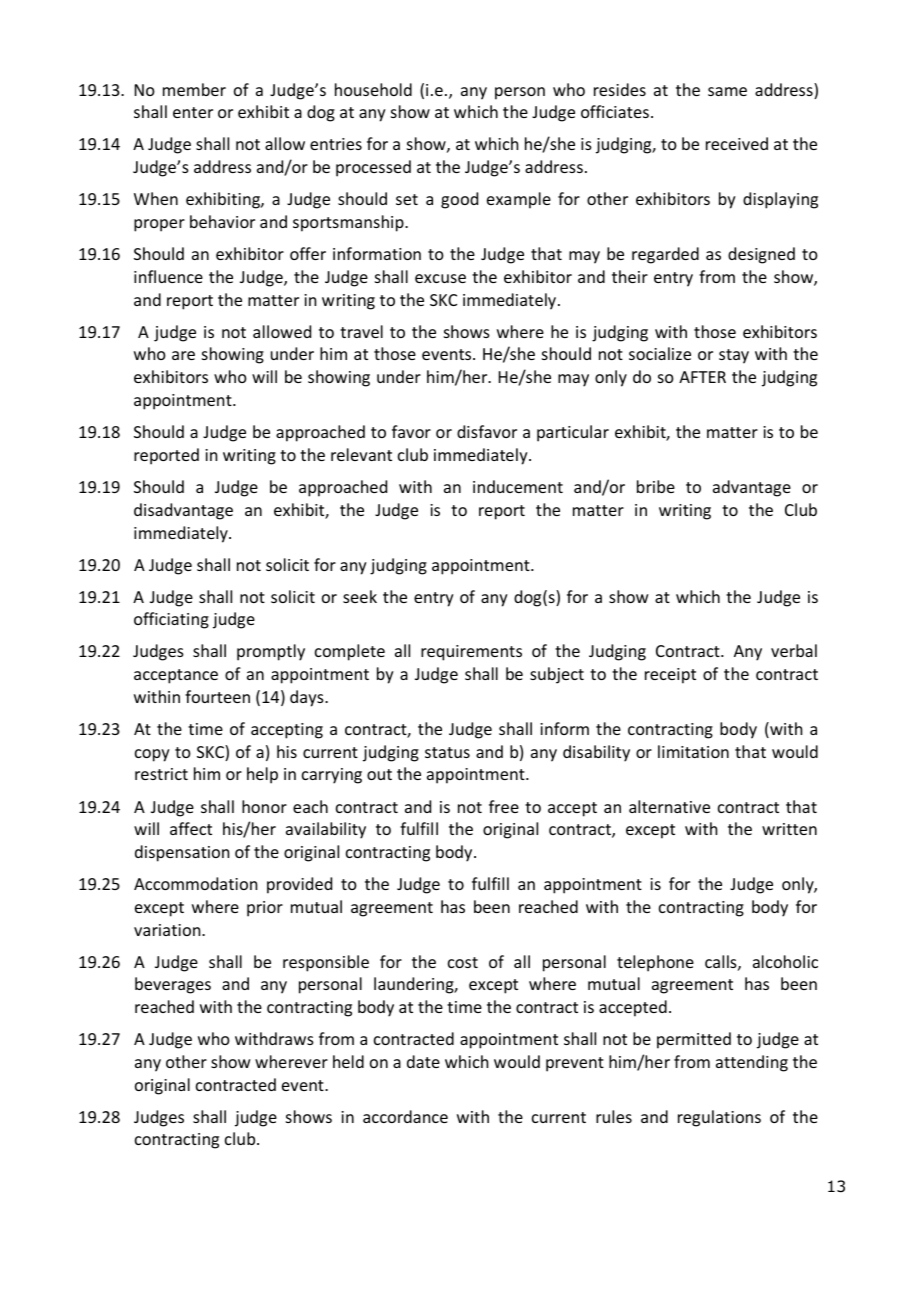 The height and width of the image is (1307, 924). What do you see at coordinates (440, 278) in the image?
I see `excuse` at bounding box center [440, 278].
